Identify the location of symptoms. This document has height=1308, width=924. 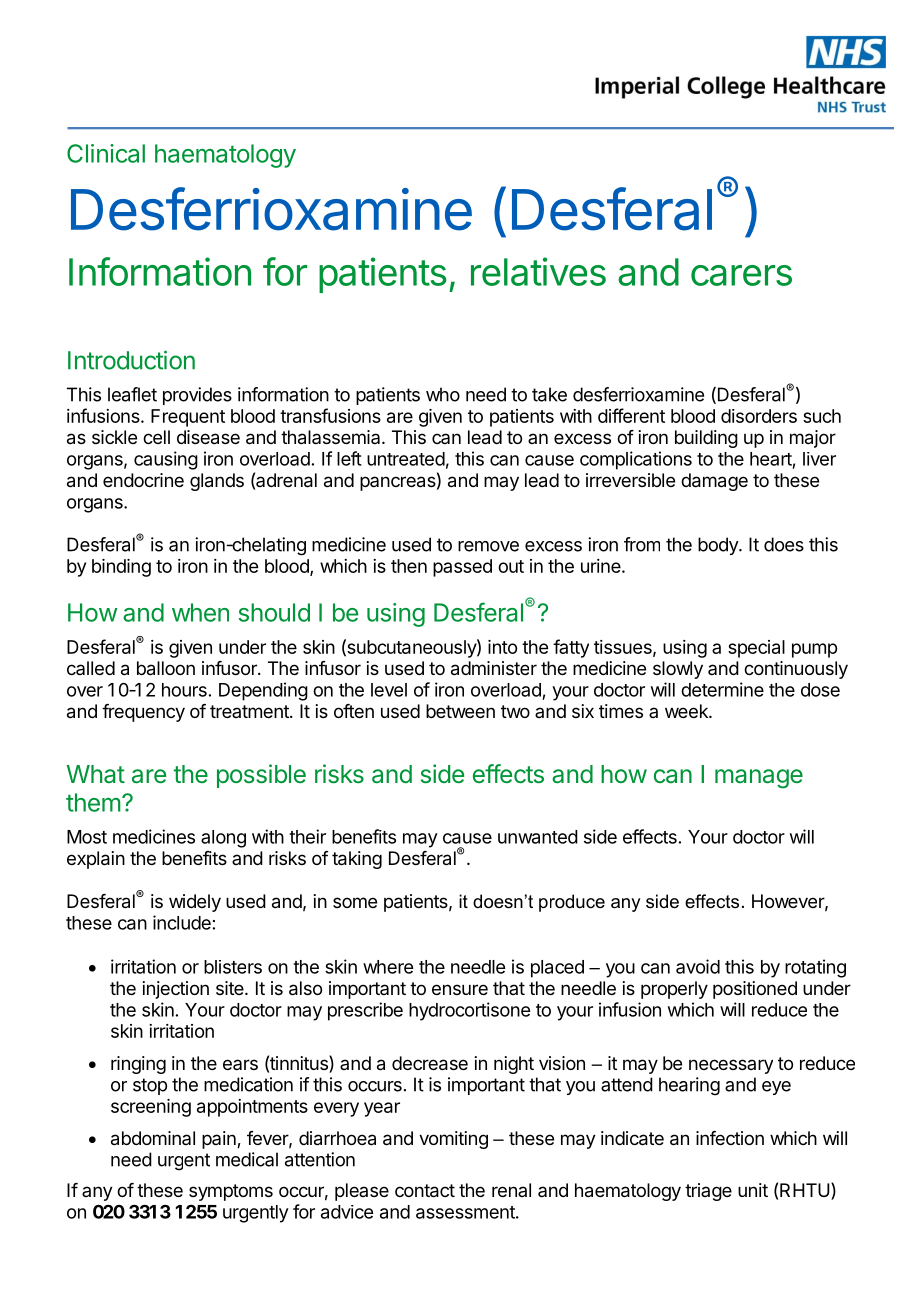
(231, 1192).
